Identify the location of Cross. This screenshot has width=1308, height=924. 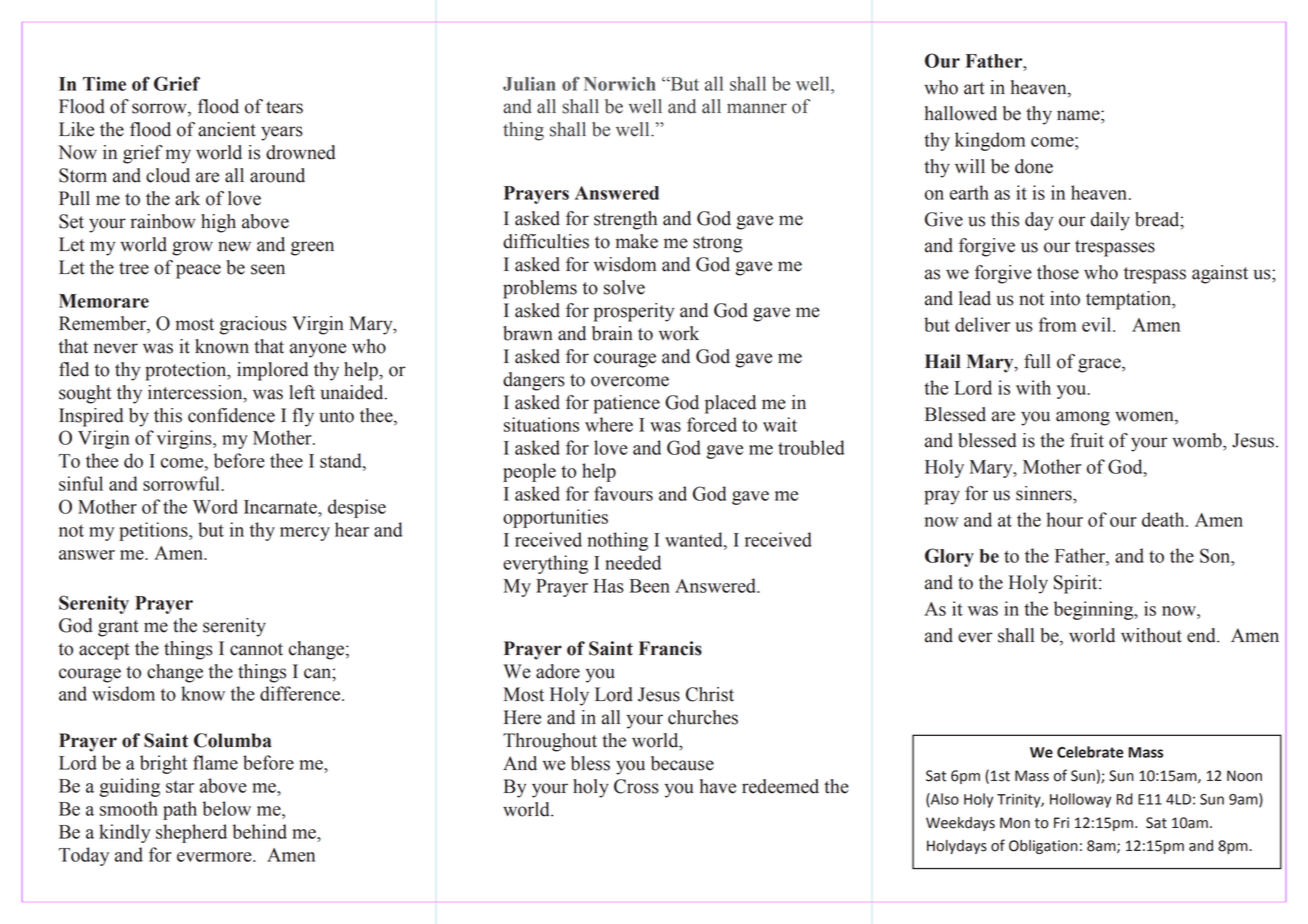
(636, 786).
